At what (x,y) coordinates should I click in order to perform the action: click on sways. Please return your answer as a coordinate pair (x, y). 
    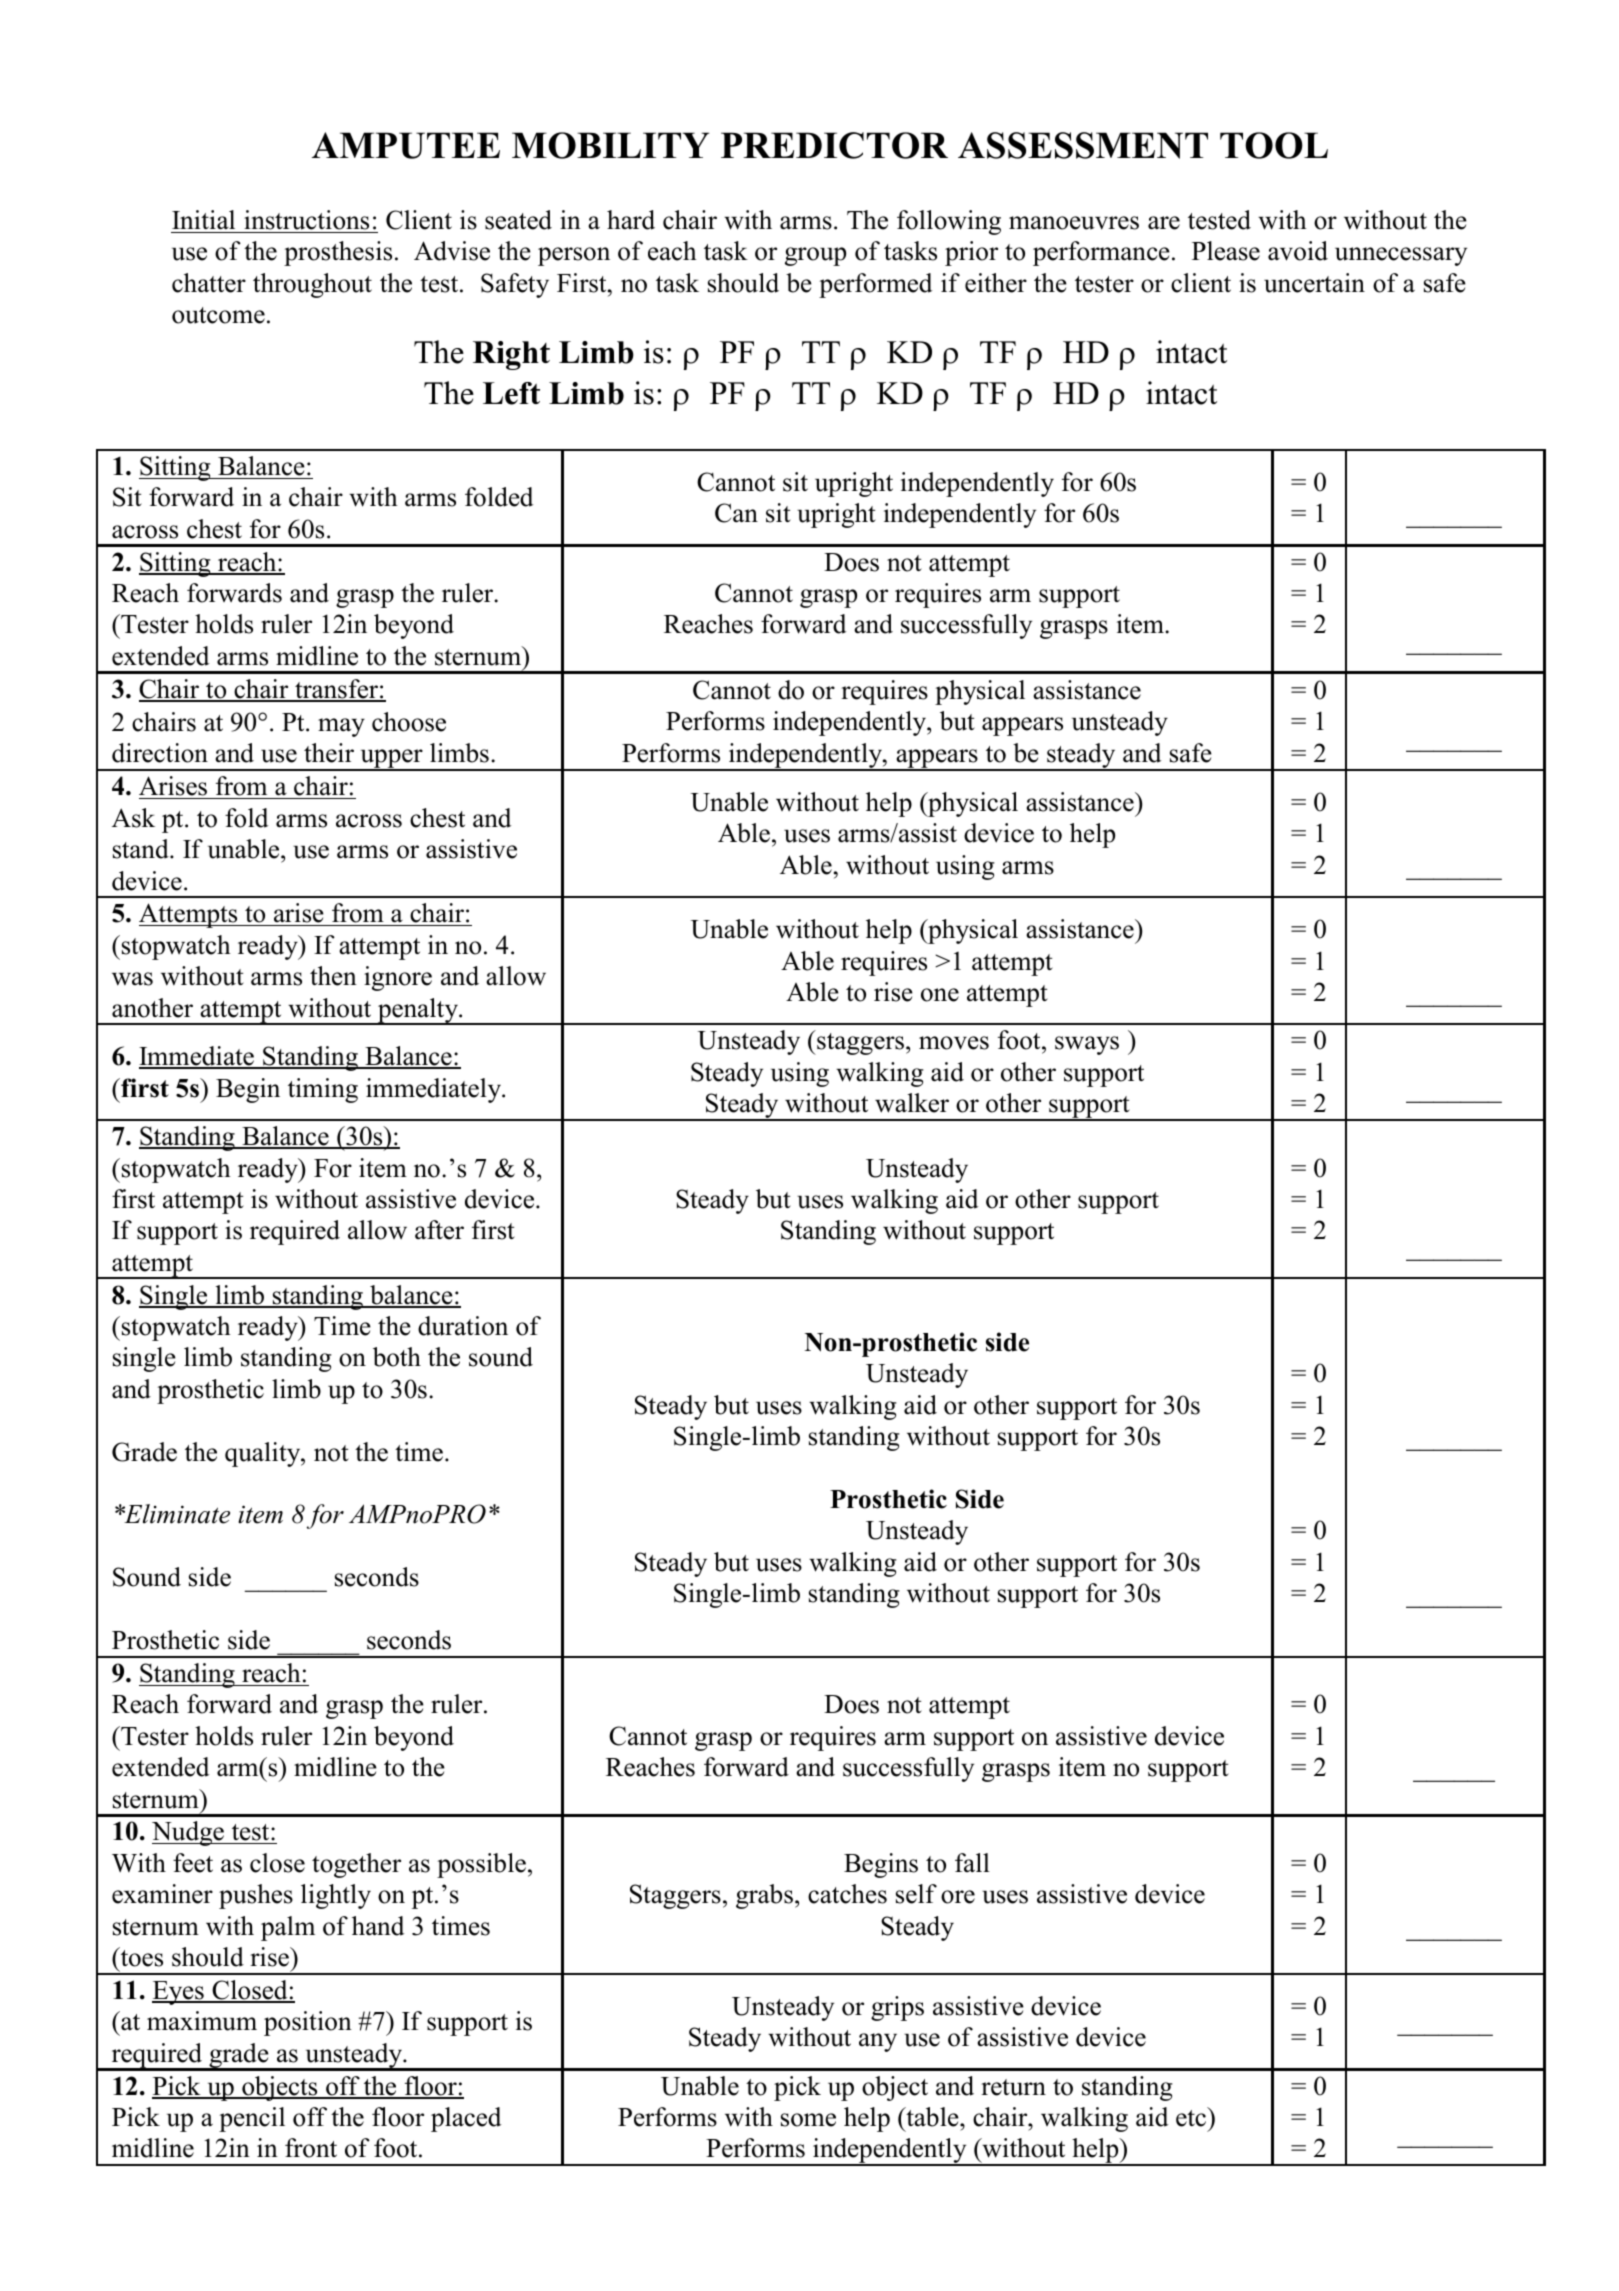
    Looking at the image, I should click on (1087, 1045).
